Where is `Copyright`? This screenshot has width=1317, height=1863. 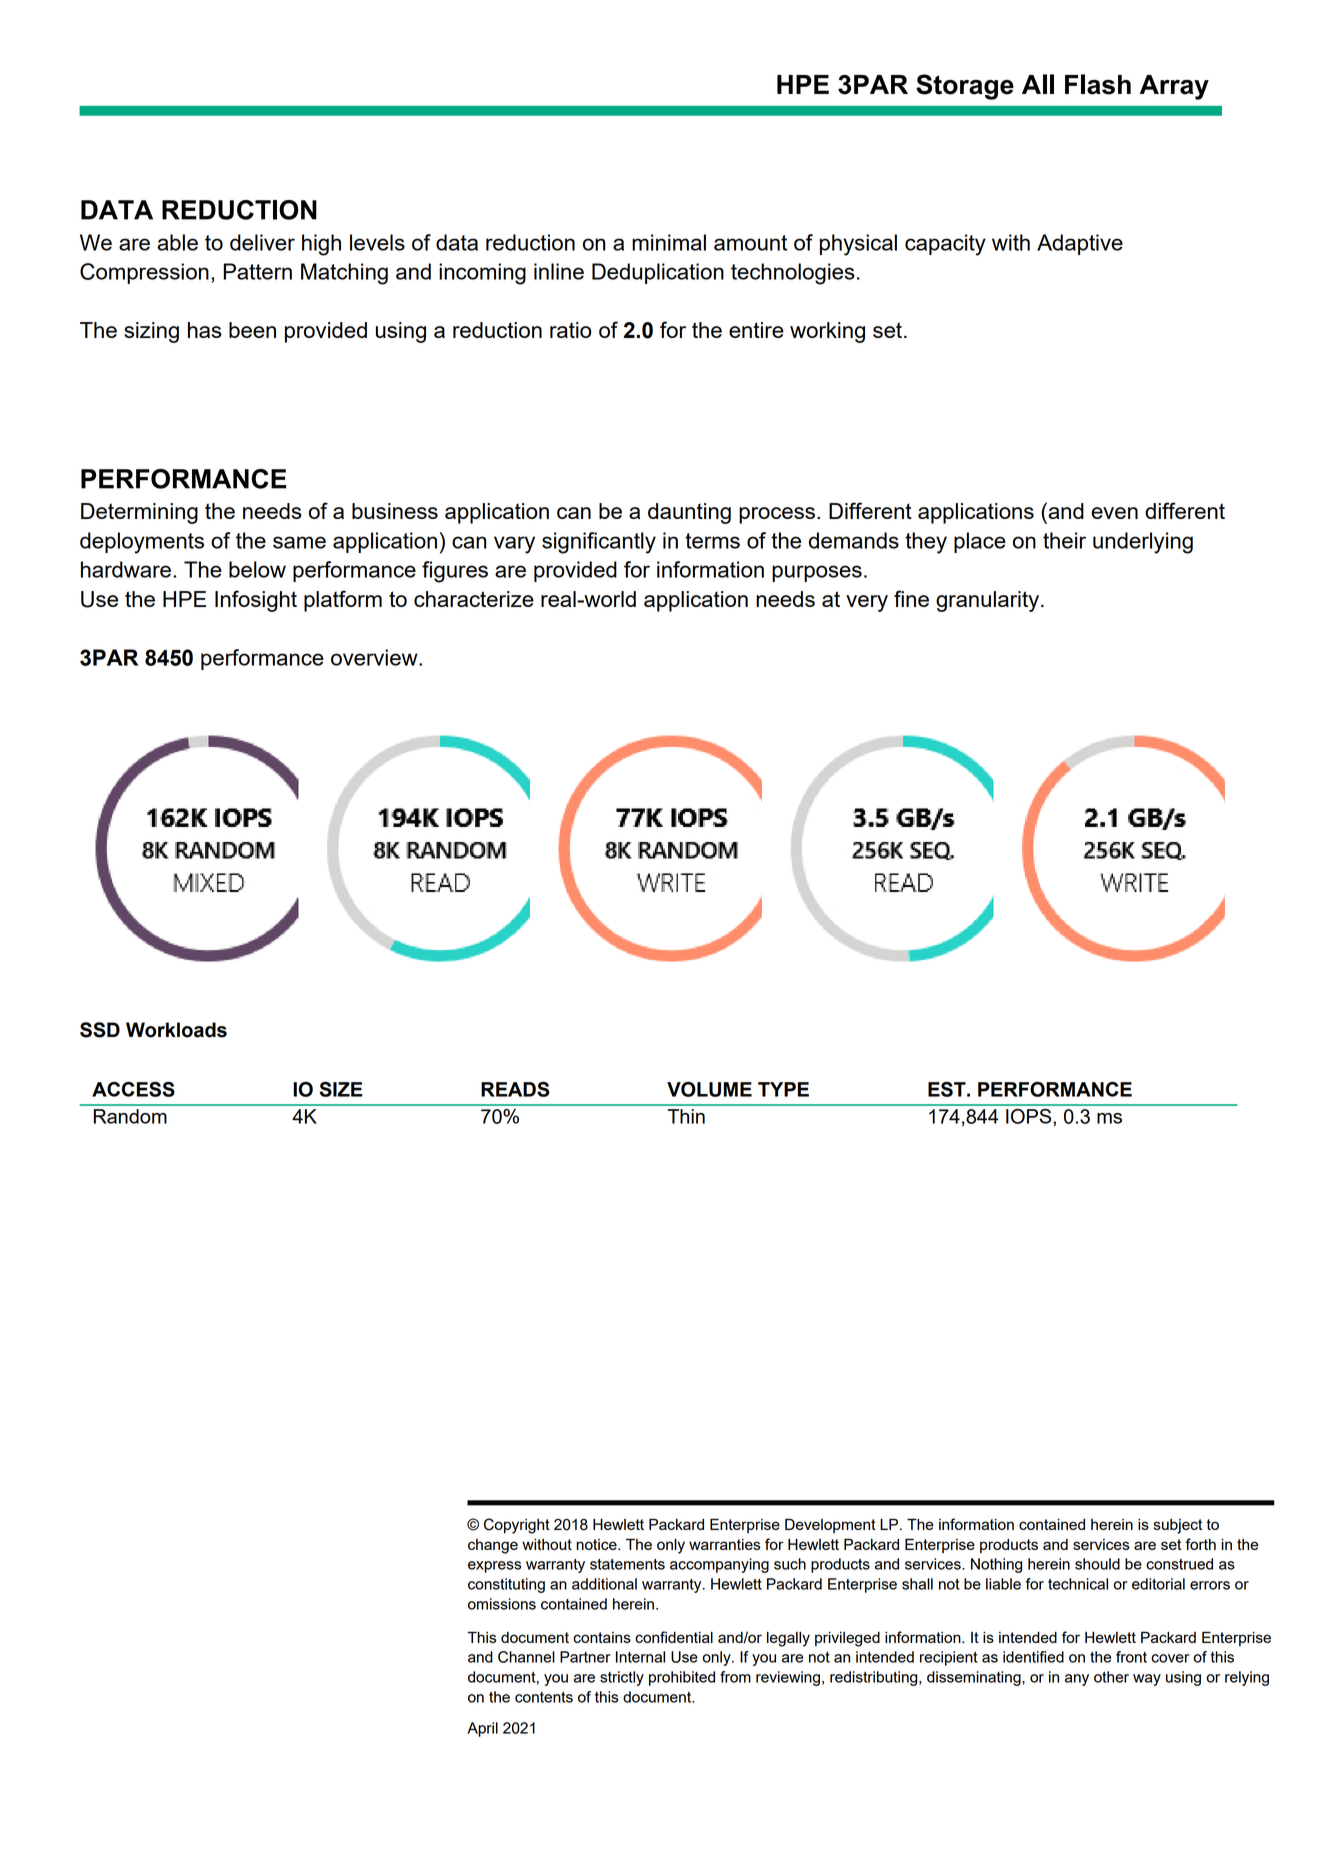
Copyright is located at coordinates (517, 1526).
